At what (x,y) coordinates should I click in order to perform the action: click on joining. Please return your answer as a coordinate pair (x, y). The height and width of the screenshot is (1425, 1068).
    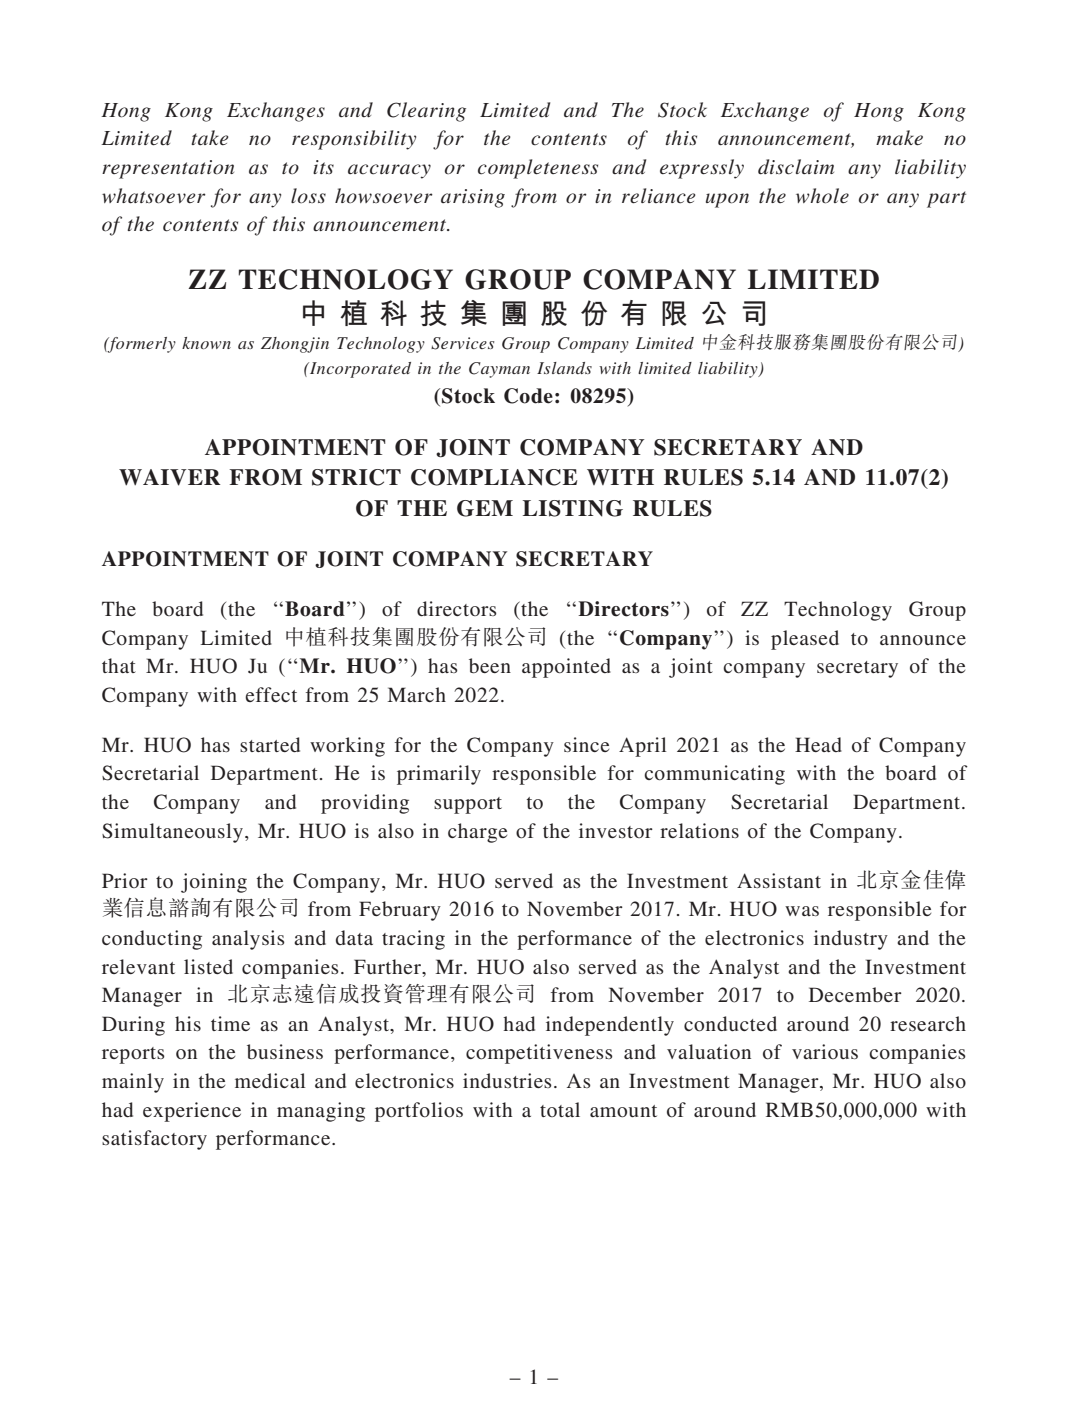
    Looking at the image, I should click on (214, 883).
